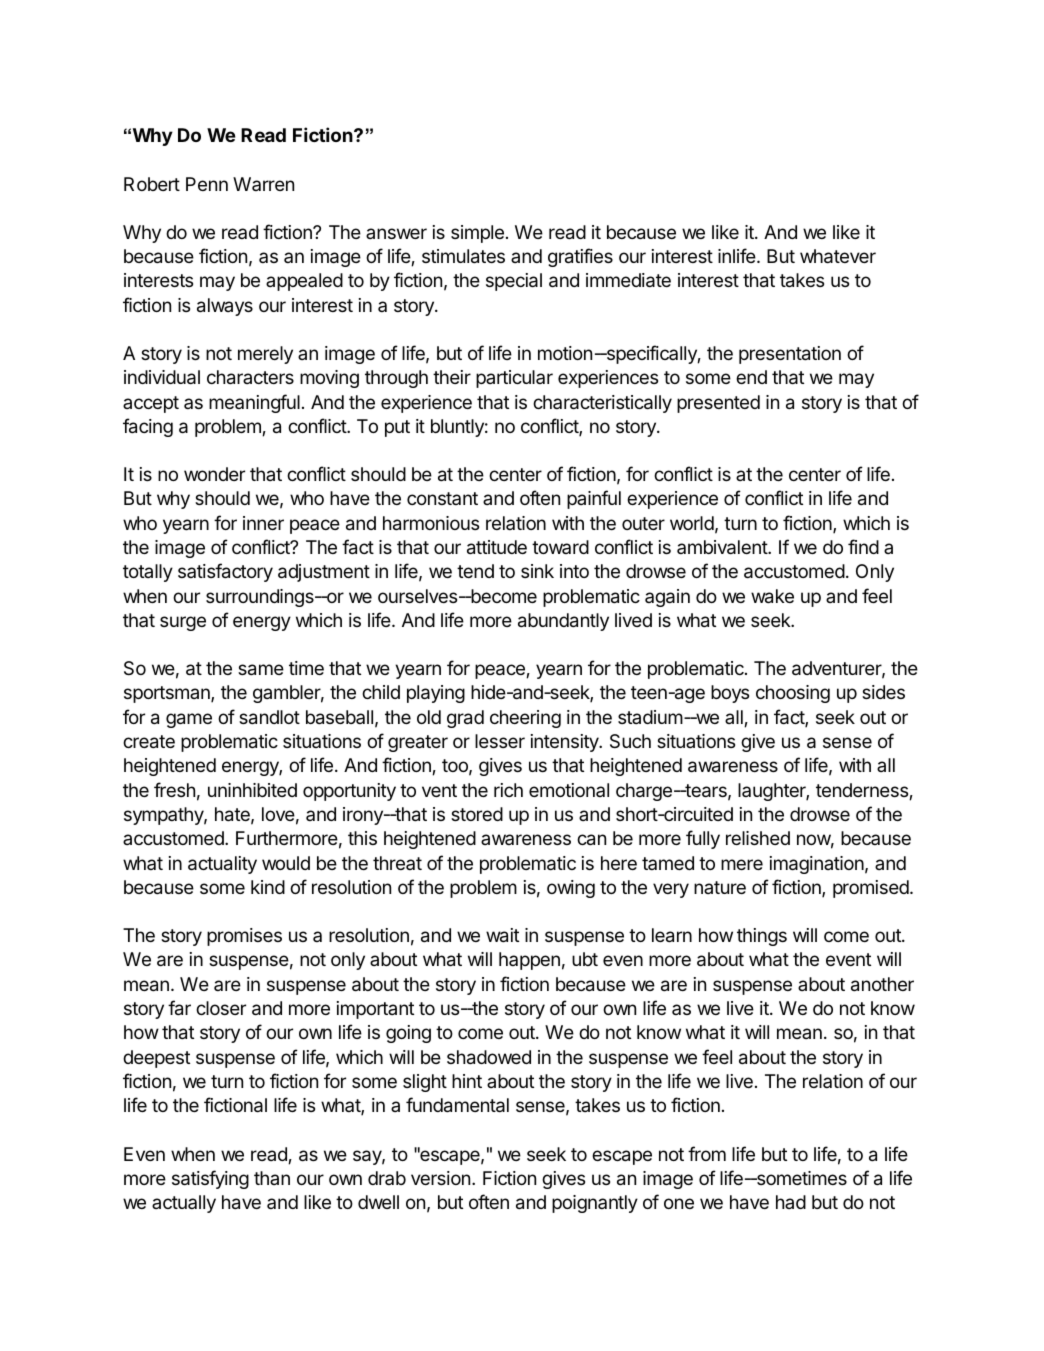 This image has height=1351, width=1044. I want to click on Warren, so click(263, 184).
